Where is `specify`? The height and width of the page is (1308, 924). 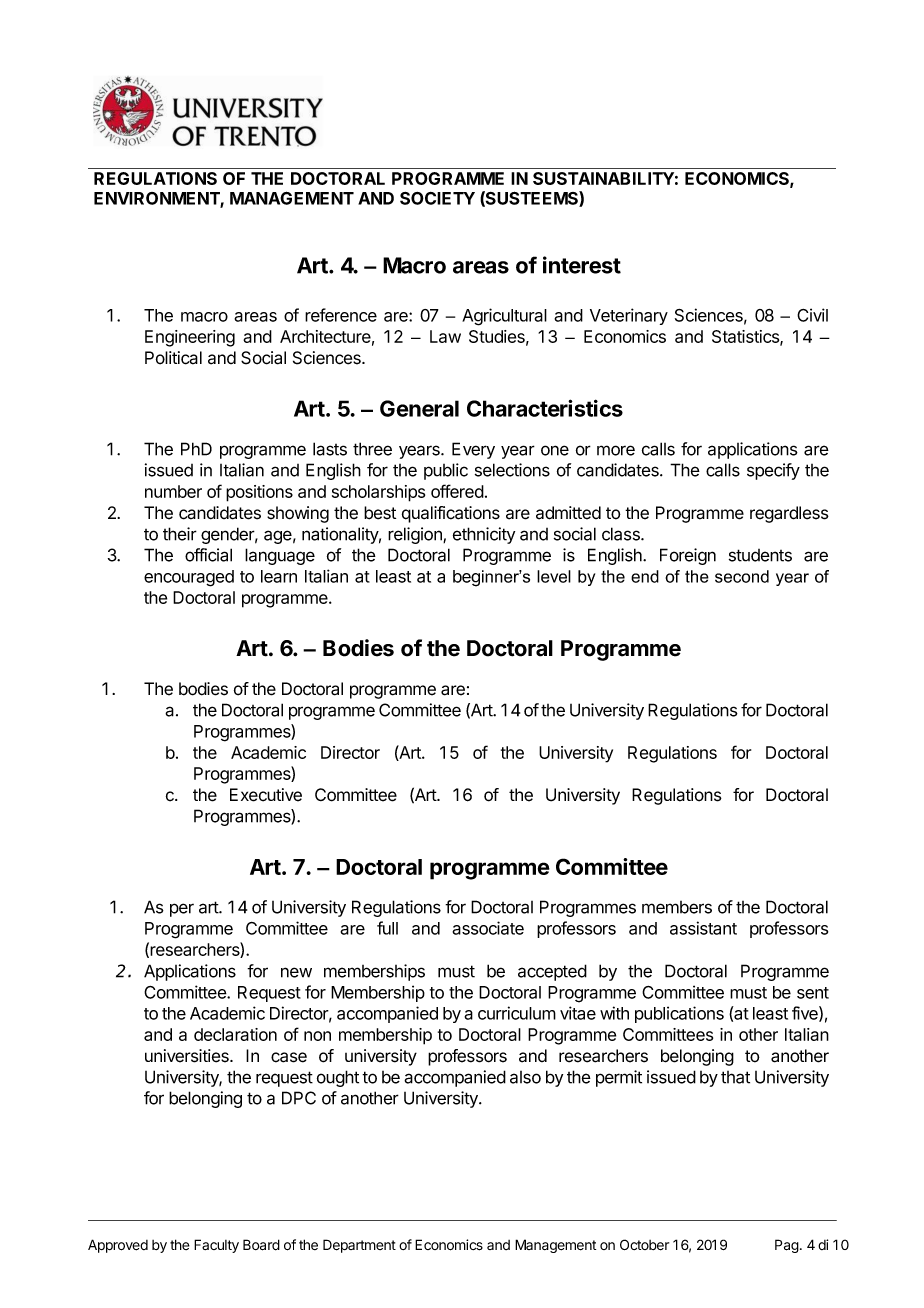
specify is located at coordinates (773, 471).
